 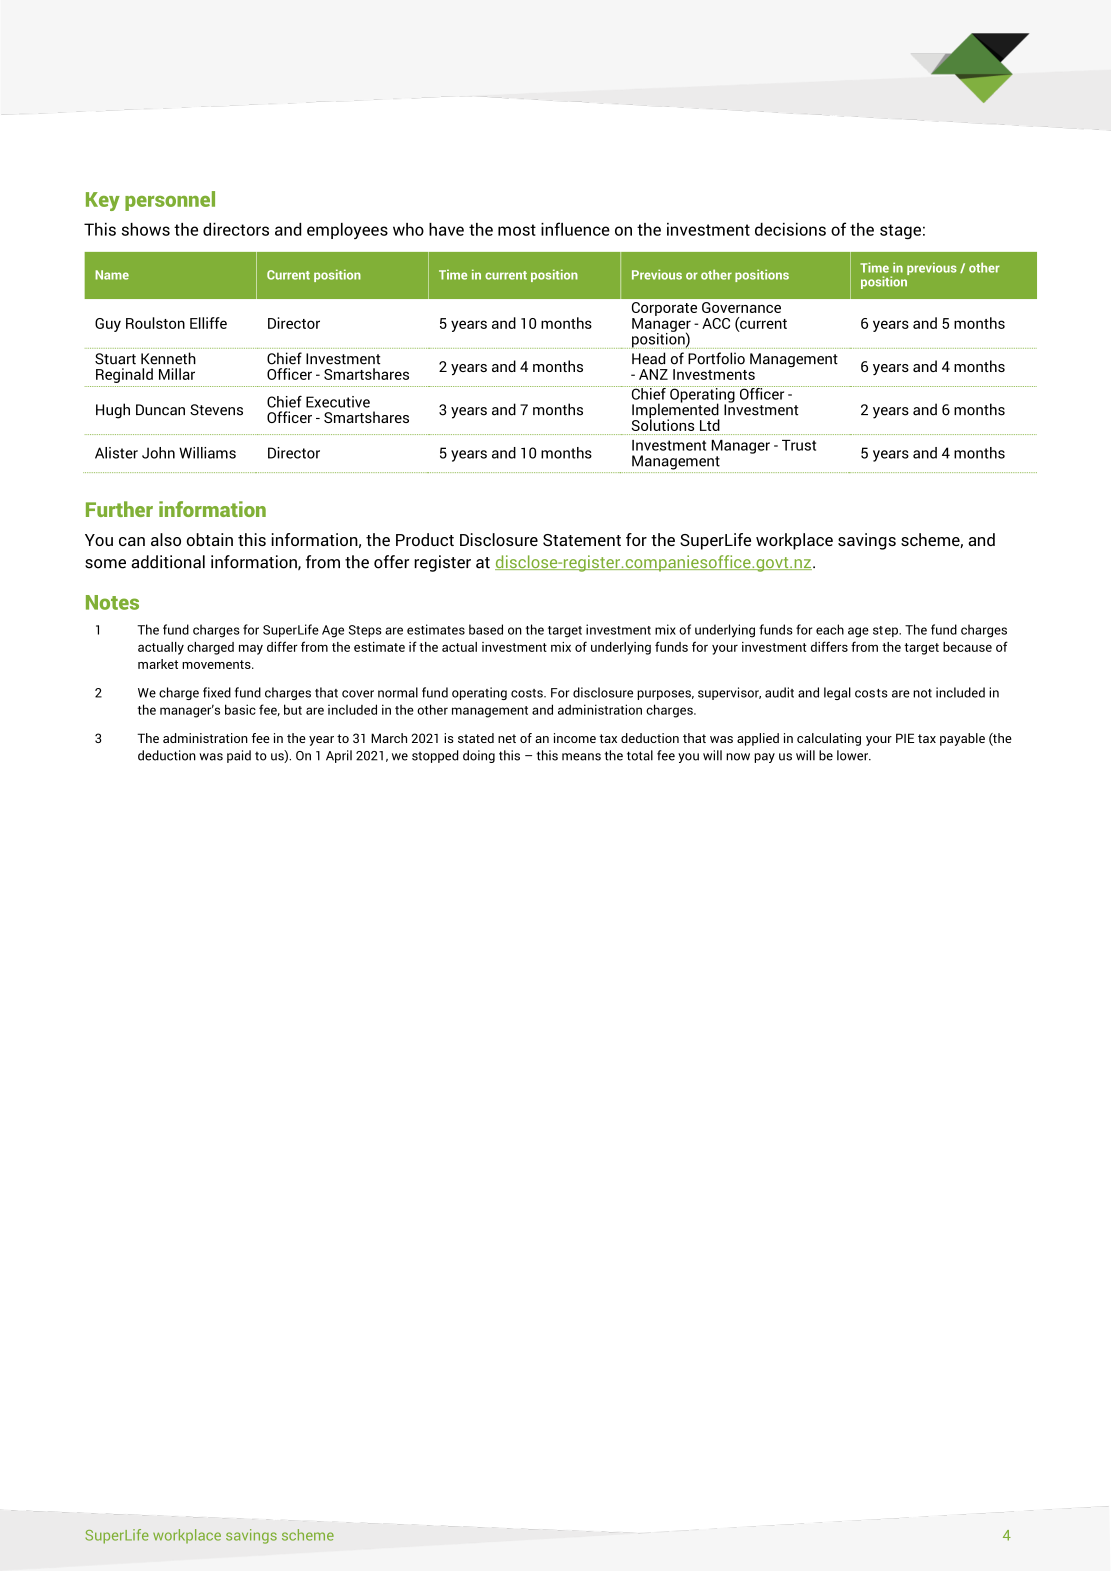 I want to click on John, so click(x=158, y=453).
